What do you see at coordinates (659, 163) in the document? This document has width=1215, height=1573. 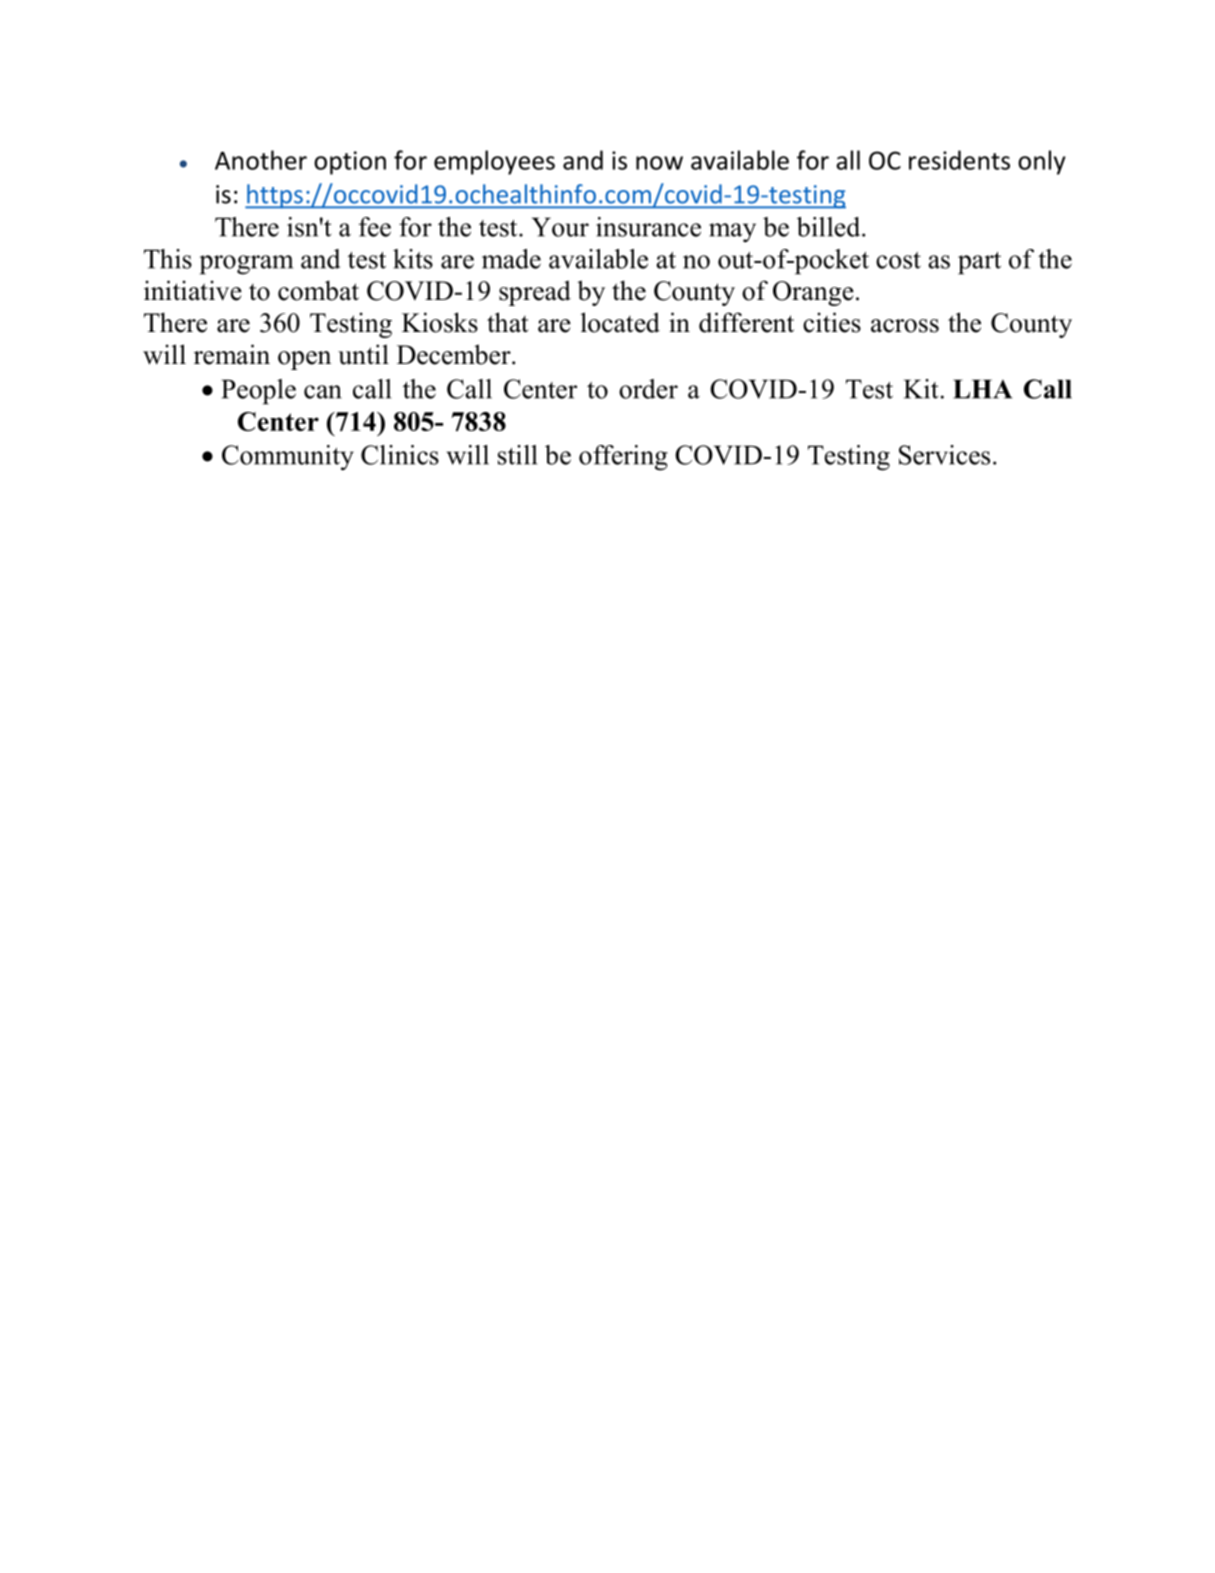 I see `now` at bounding box center [659, 163].
